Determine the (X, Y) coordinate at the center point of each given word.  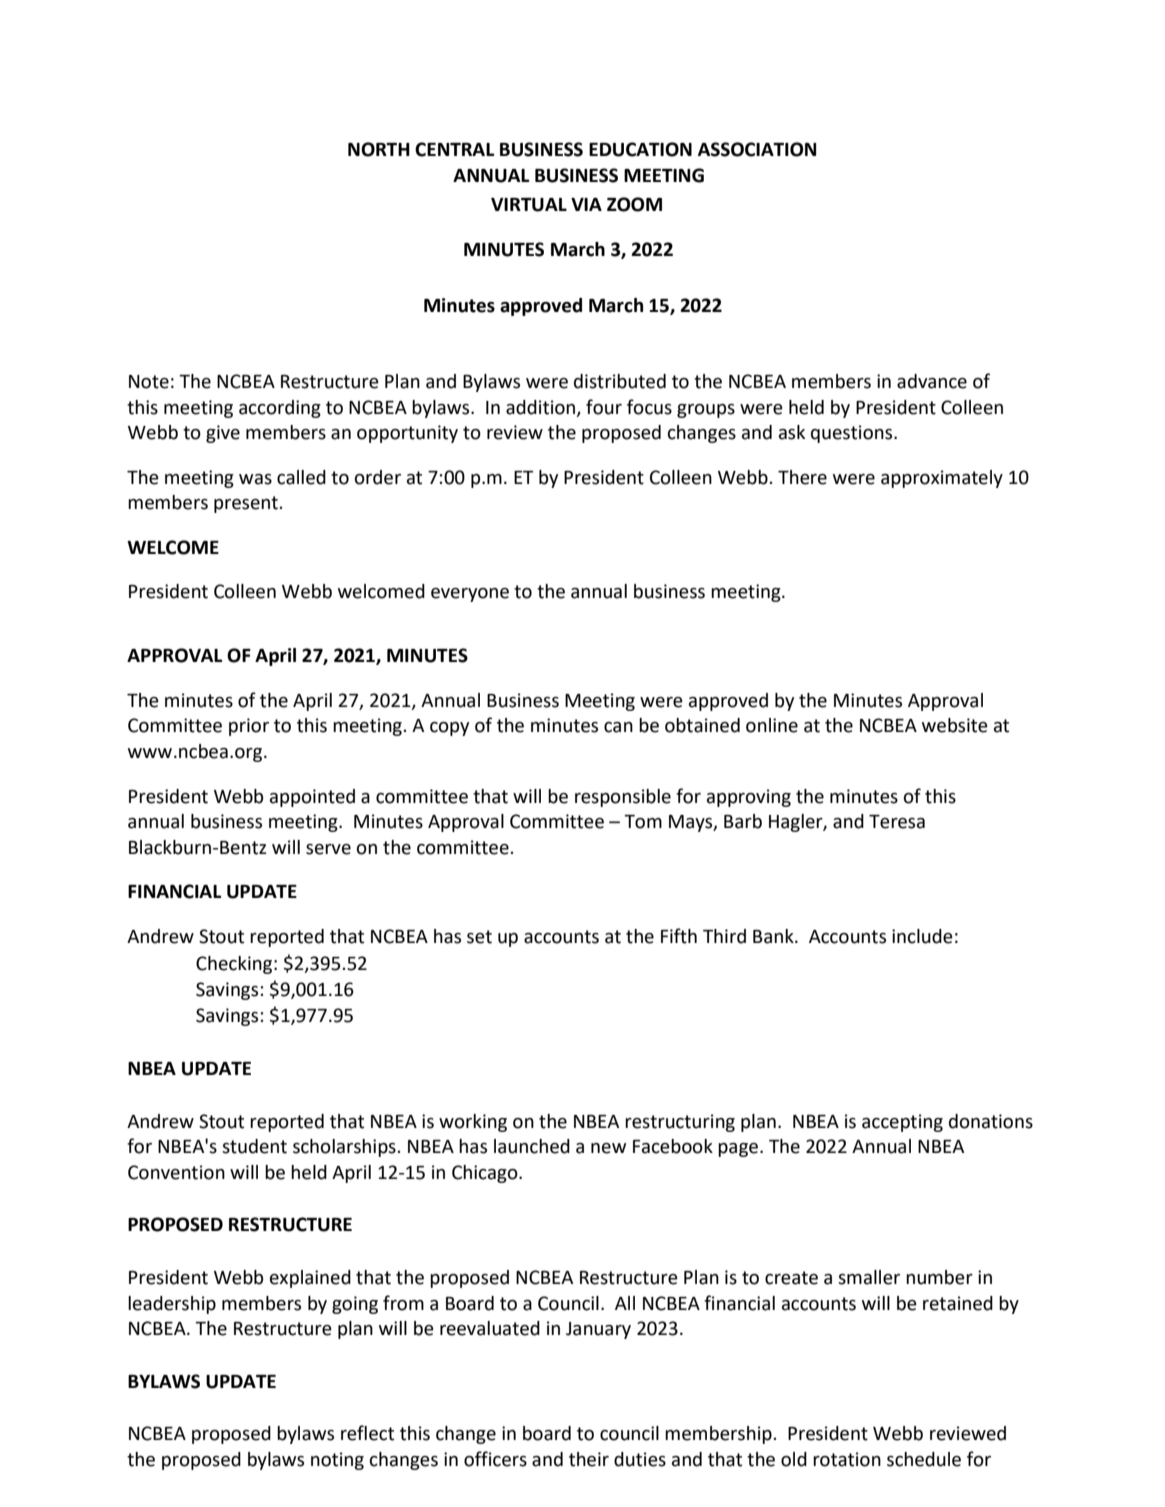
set (479, 937)
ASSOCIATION (757, 149)
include (922, 936)
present (247, 504)
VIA (586, 204)
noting (337, 1461)
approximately (942, 479)
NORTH (379, 149)
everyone (470, 595)
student (254, 1146)
